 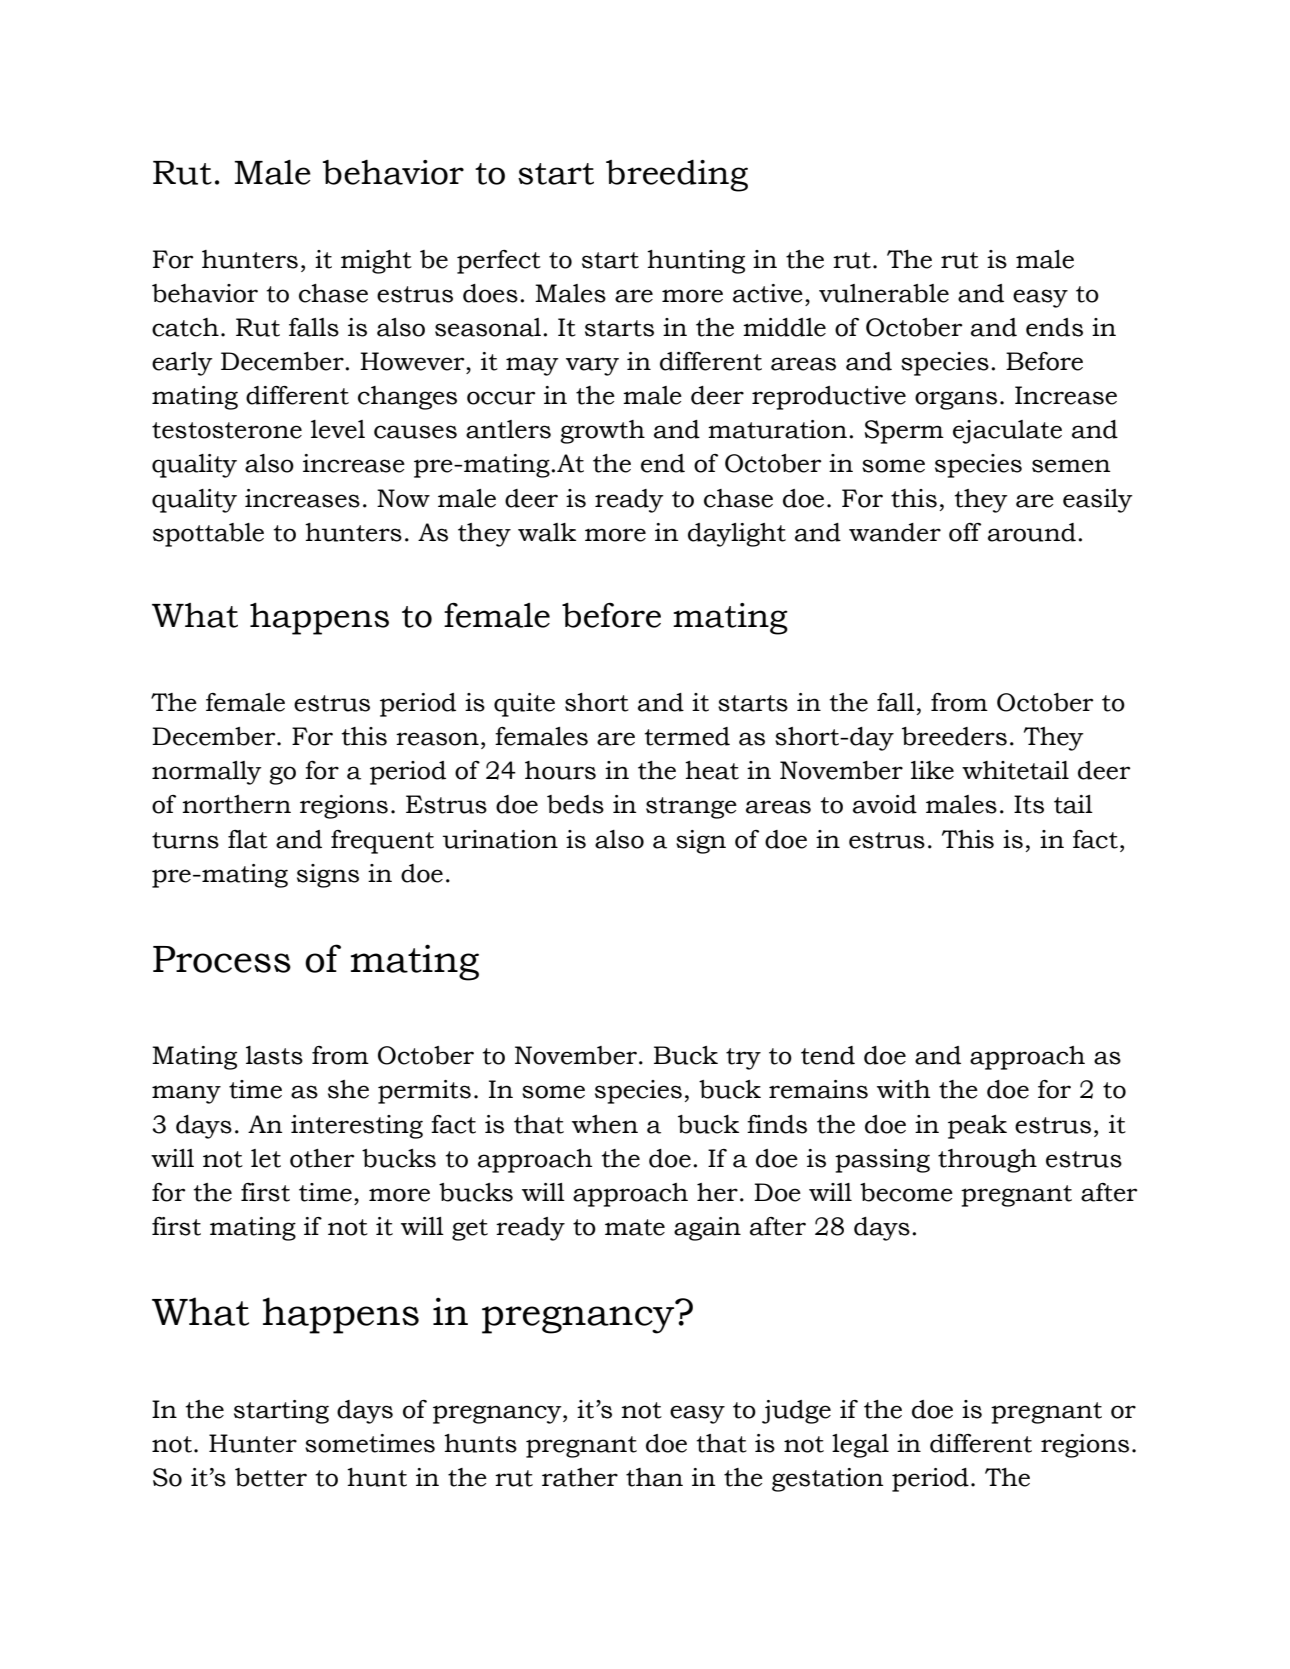 What do you see at coordinates (932, 770) in the screenshot?
I see `like` at bounding box center [932, 770].
